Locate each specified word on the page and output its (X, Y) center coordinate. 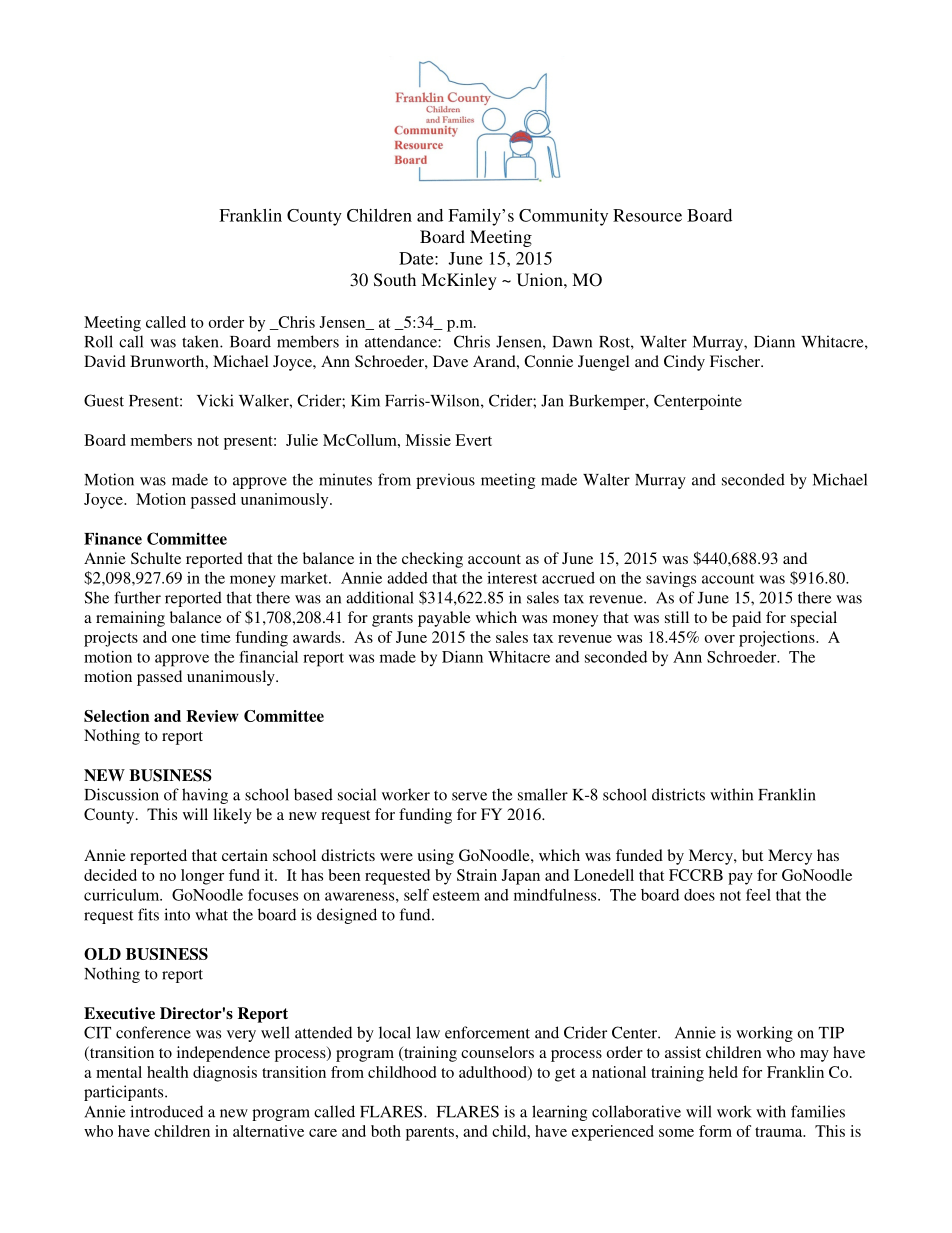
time (216, 637)
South (395, 280)
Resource (647, 215)
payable (444, 619)
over (720, 639)
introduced (166, 1111)
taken (201, 341)
